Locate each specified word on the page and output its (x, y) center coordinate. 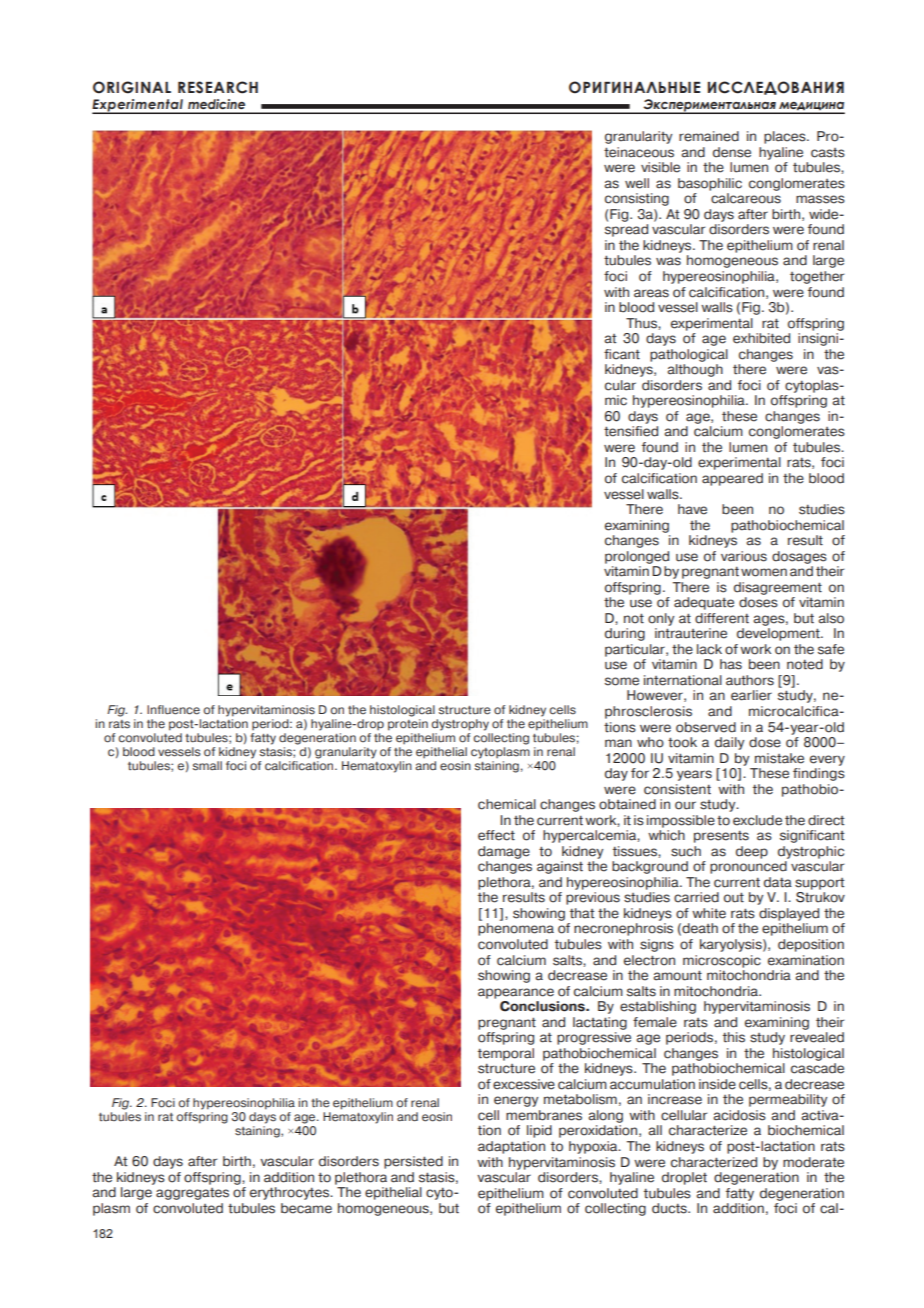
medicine (216, 104)
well (637, 183)
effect (496, 835)
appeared (732, 479)
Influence (173, 710)
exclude (757, 820)
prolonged (637, 557)
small (207, 766)
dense (732, 152)
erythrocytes (290, 1193)
